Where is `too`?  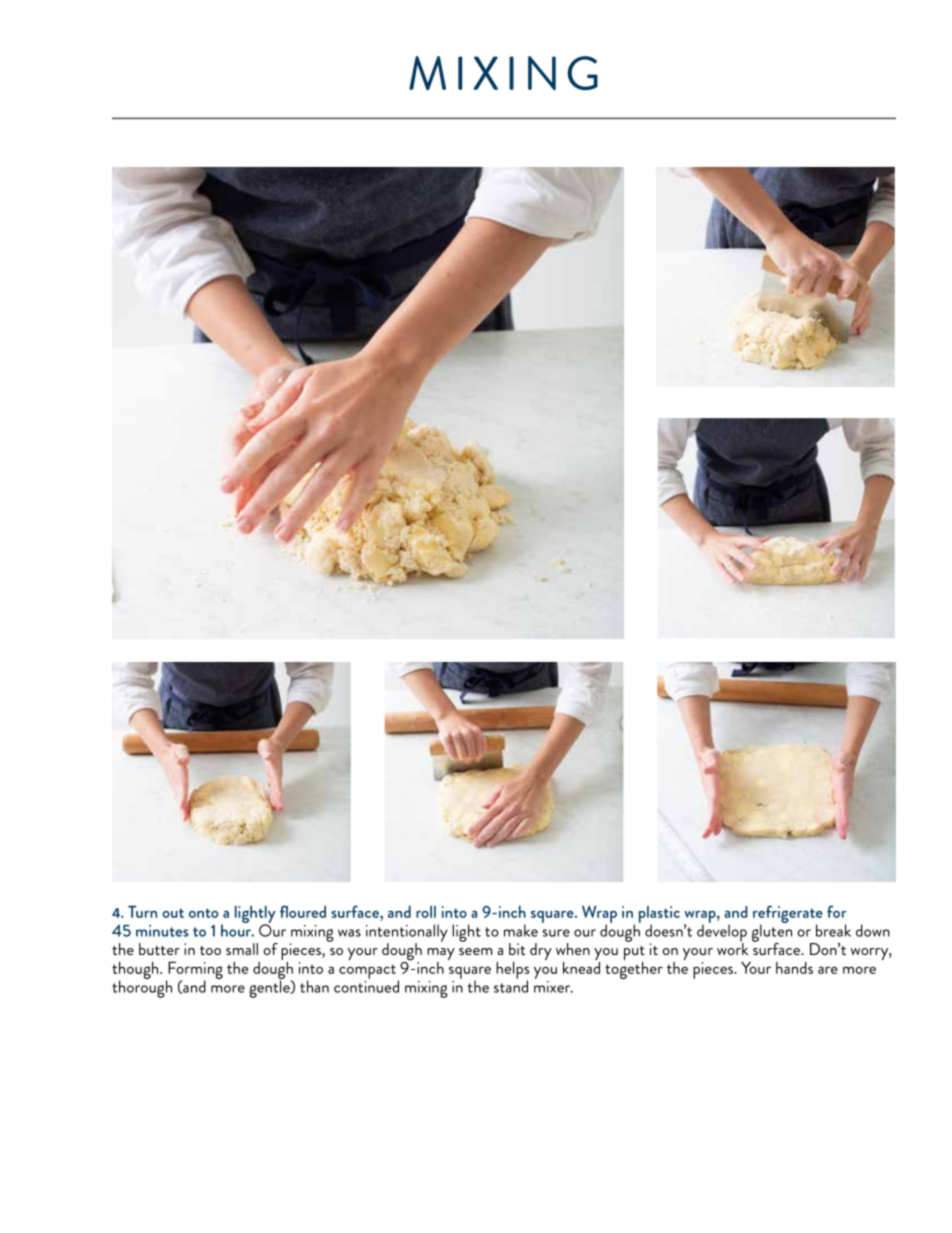
too is located at coordinates (210, 950).
